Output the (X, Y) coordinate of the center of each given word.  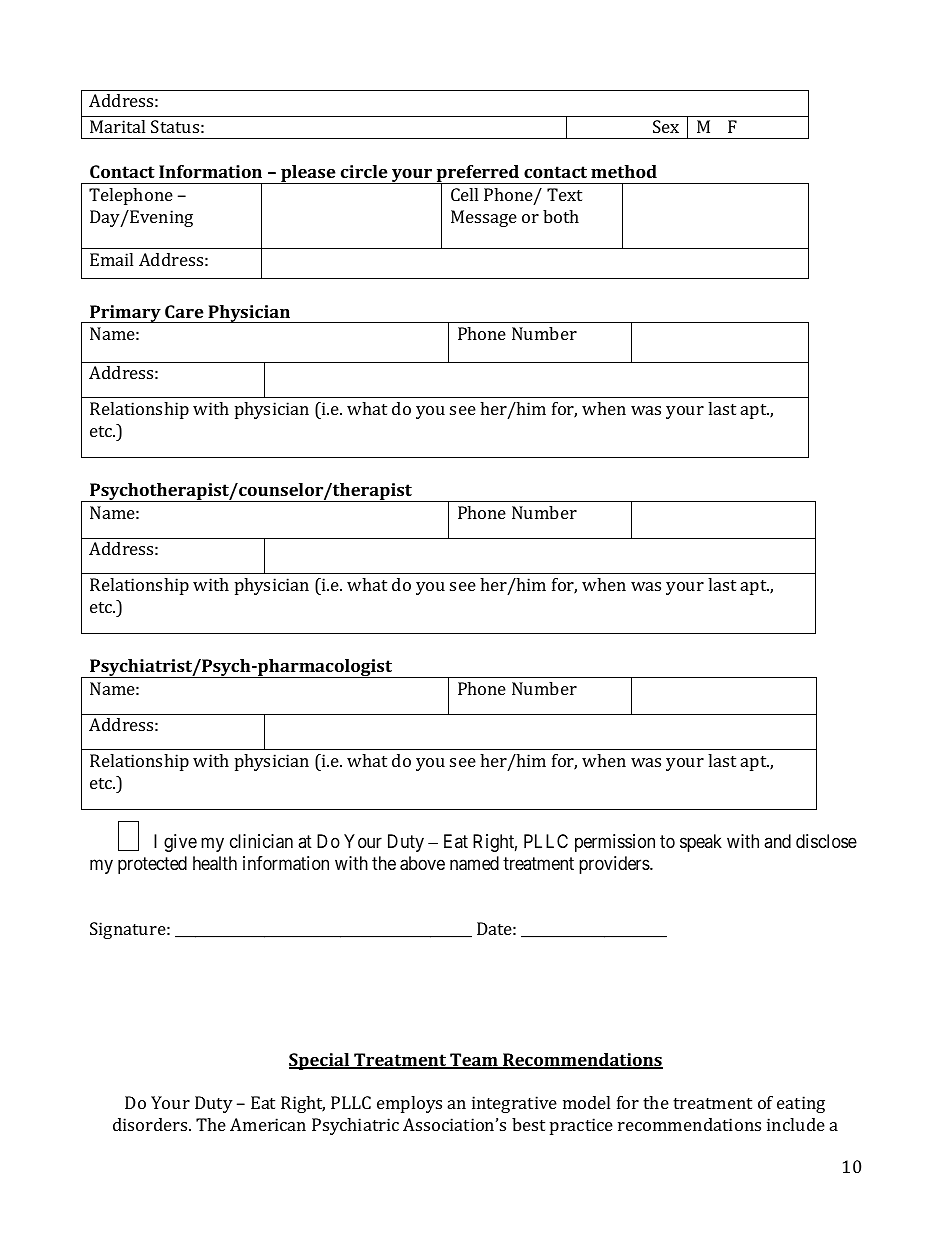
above (422, 863)
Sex (666, 126)
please (308, 174)
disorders (151, 1124)
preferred (477, 175)
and (777, 841)
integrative (514, 1104)
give (180, 843)
